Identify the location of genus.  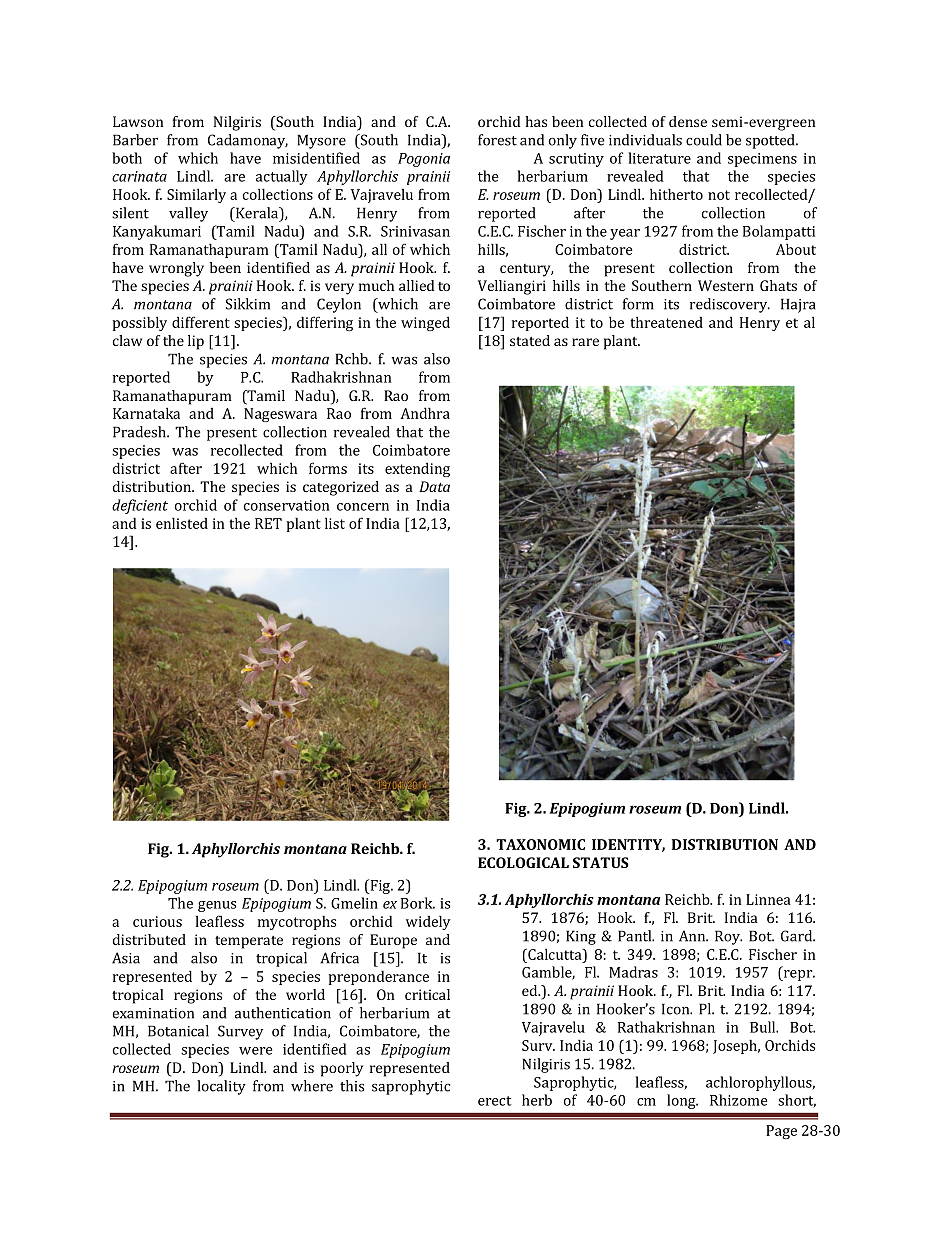
(217, 906).
